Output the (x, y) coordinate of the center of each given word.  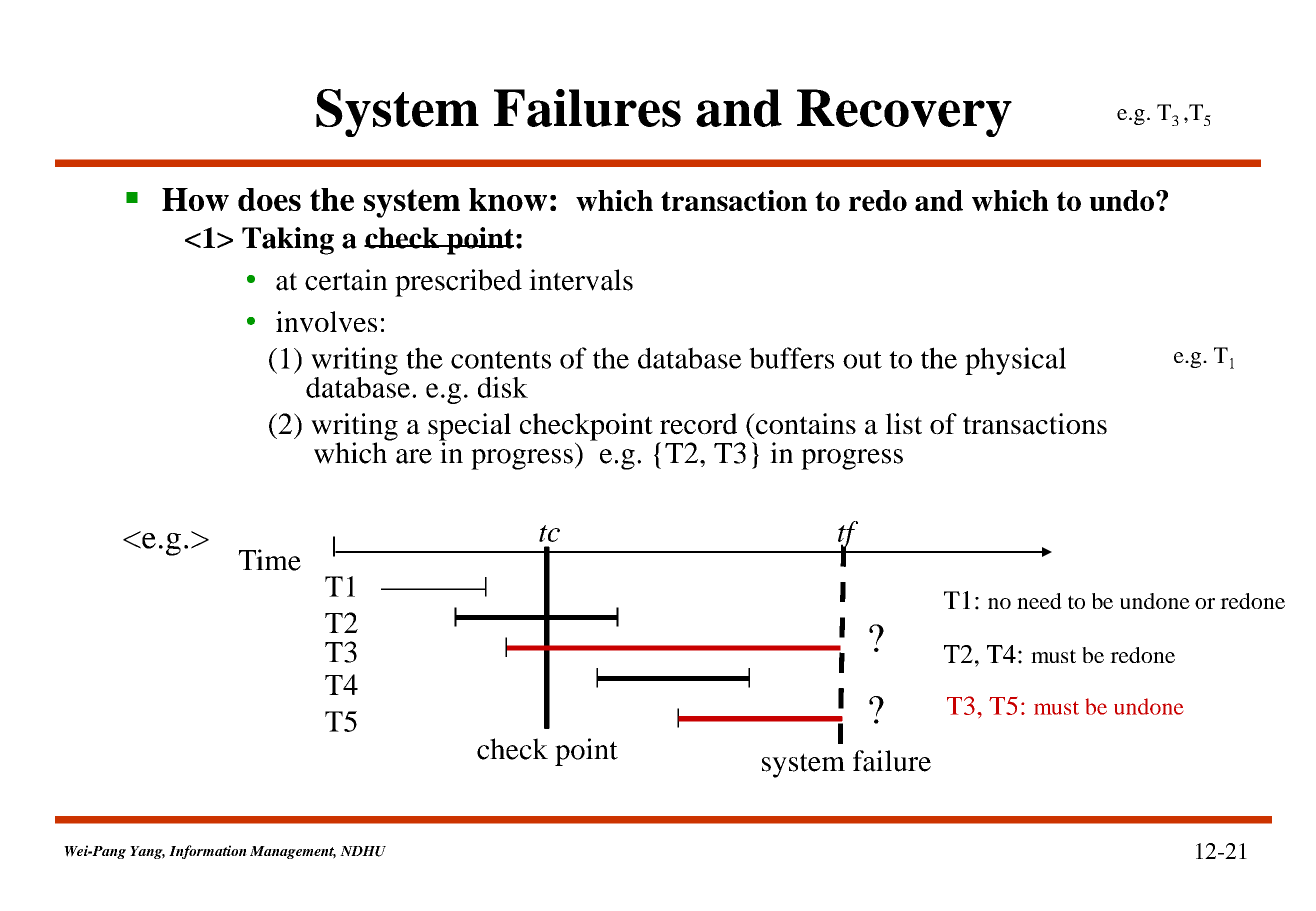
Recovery (904, 113)
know (508, 199)
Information (208, 852)
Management (293, 852)
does (269, 199)
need (1039, 601)
